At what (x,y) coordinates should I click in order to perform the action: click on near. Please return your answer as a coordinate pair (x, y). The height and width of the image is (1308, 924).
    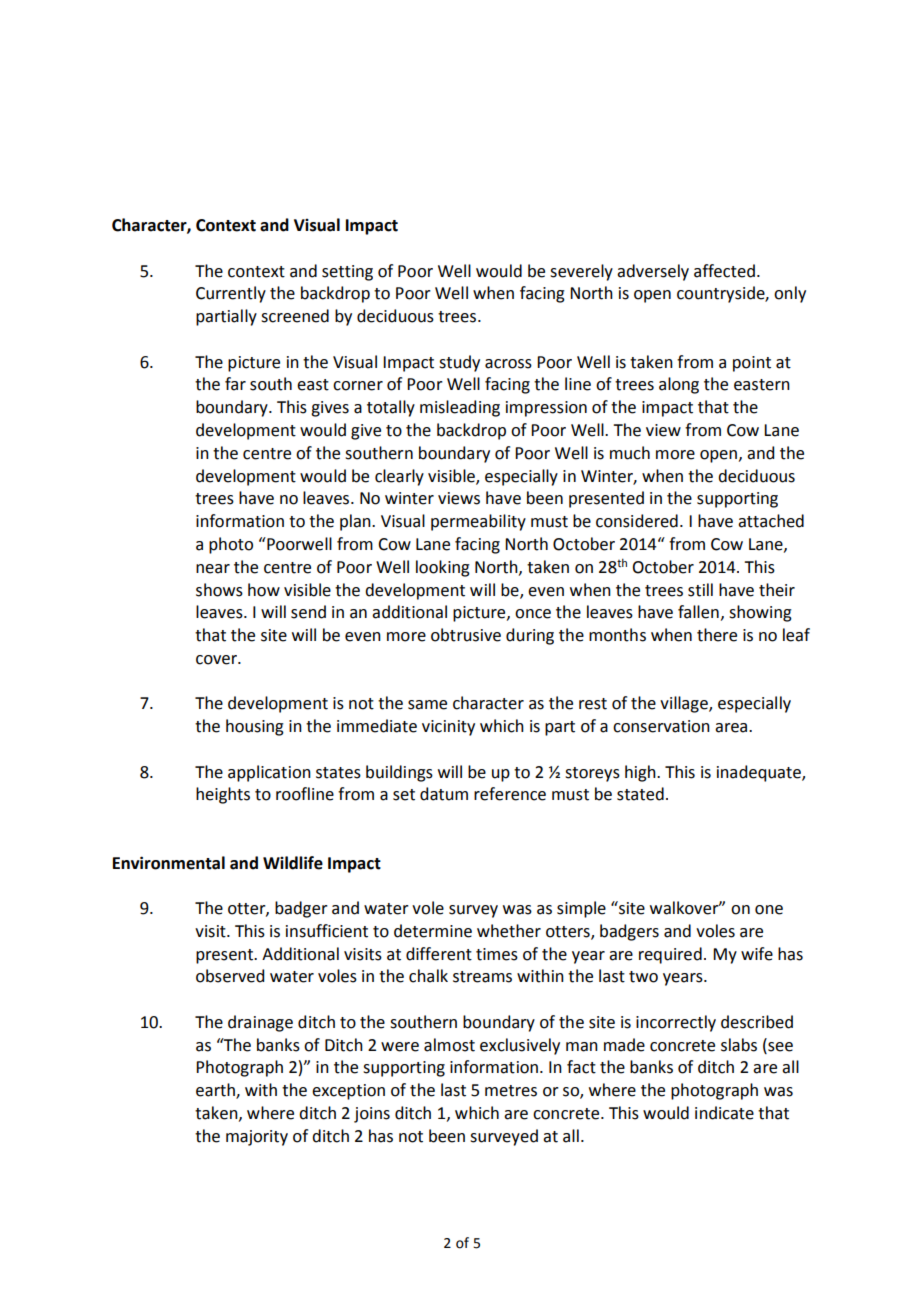
    Looking at the image, I should click on (213, 569).
